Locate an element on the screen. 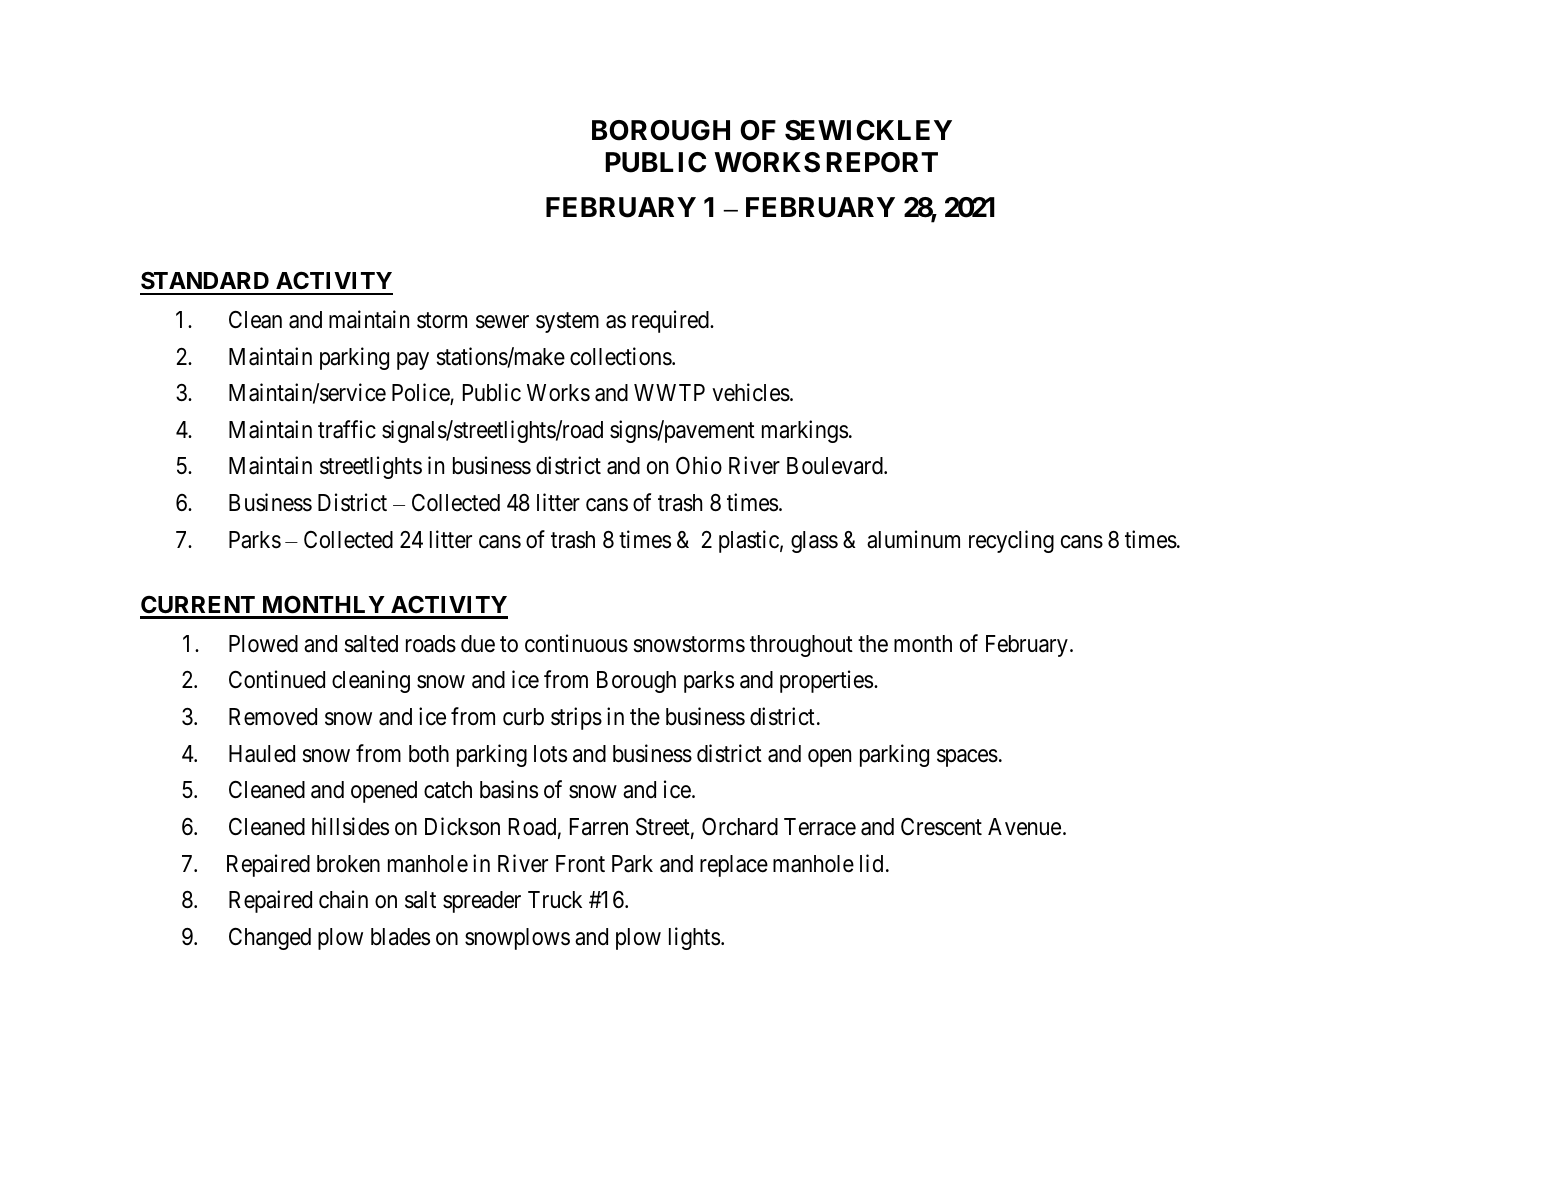 The image size is (1543, 1192). Truck is located at coordinates (555, 899).
